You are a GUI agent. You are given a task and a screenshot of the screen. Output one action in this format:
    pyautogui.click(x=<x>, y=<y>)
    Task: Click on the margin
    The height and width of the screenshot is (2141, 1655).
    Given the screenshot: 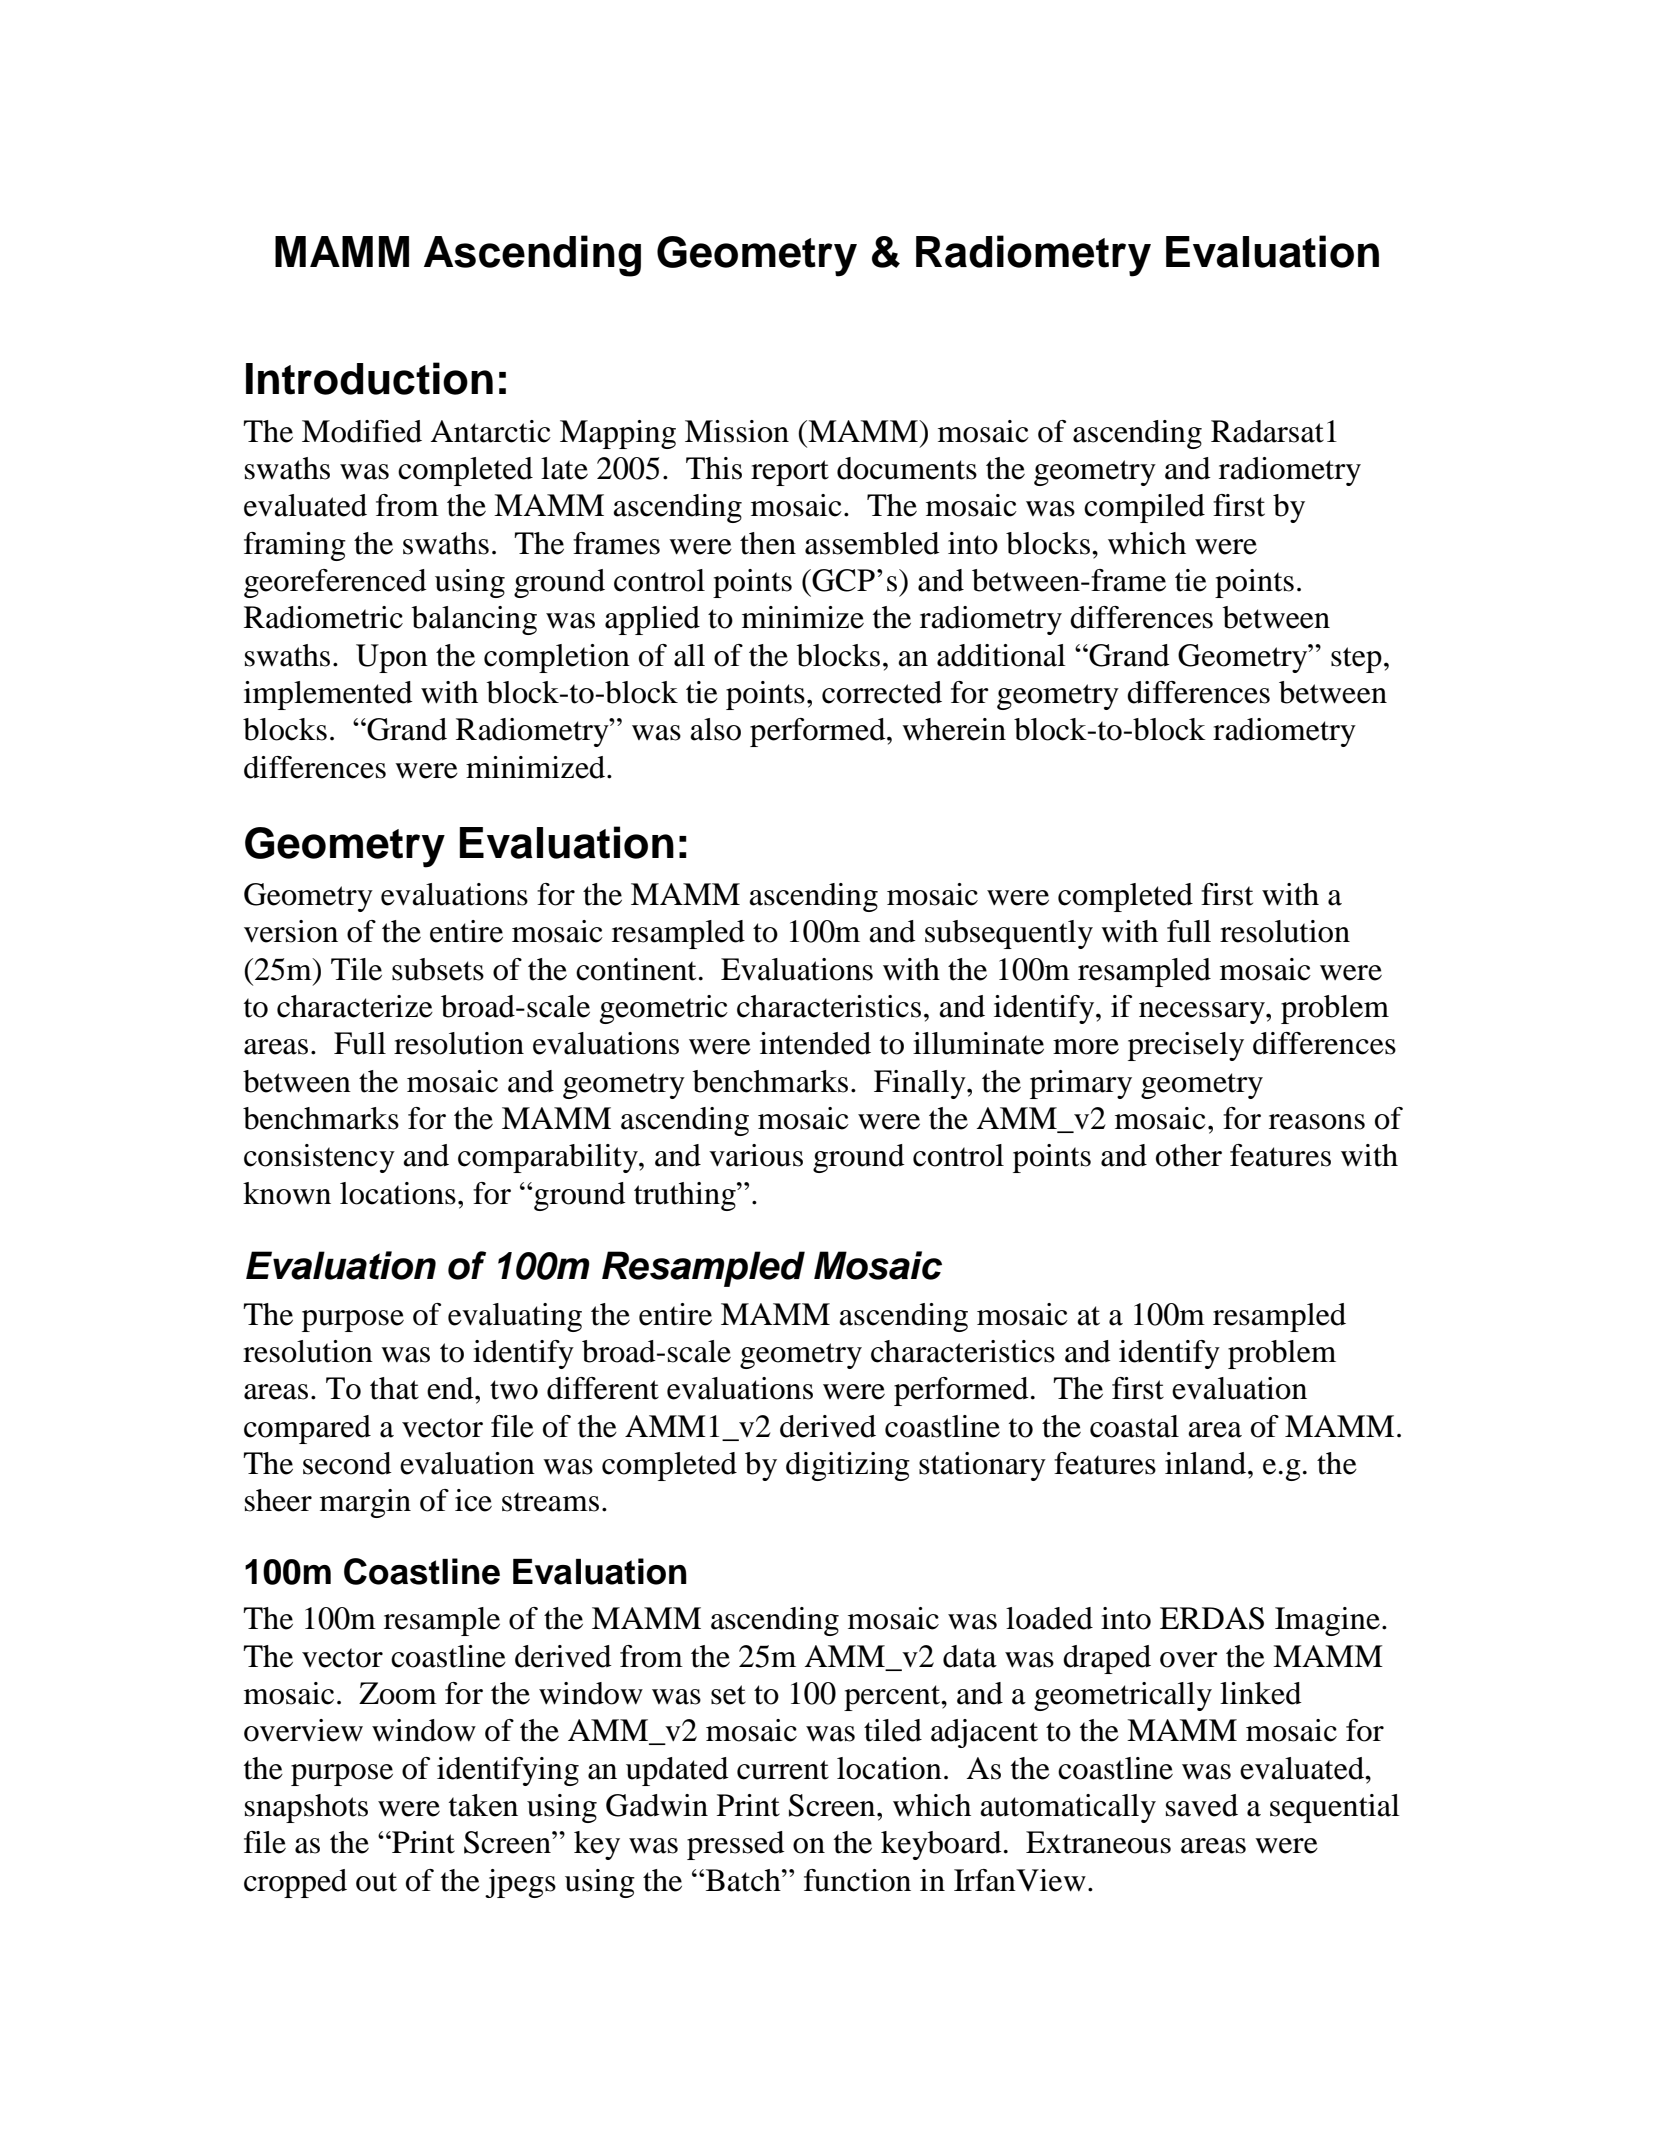 What is the action you would take?
    pyautogui.click(x=365, y=1503)
